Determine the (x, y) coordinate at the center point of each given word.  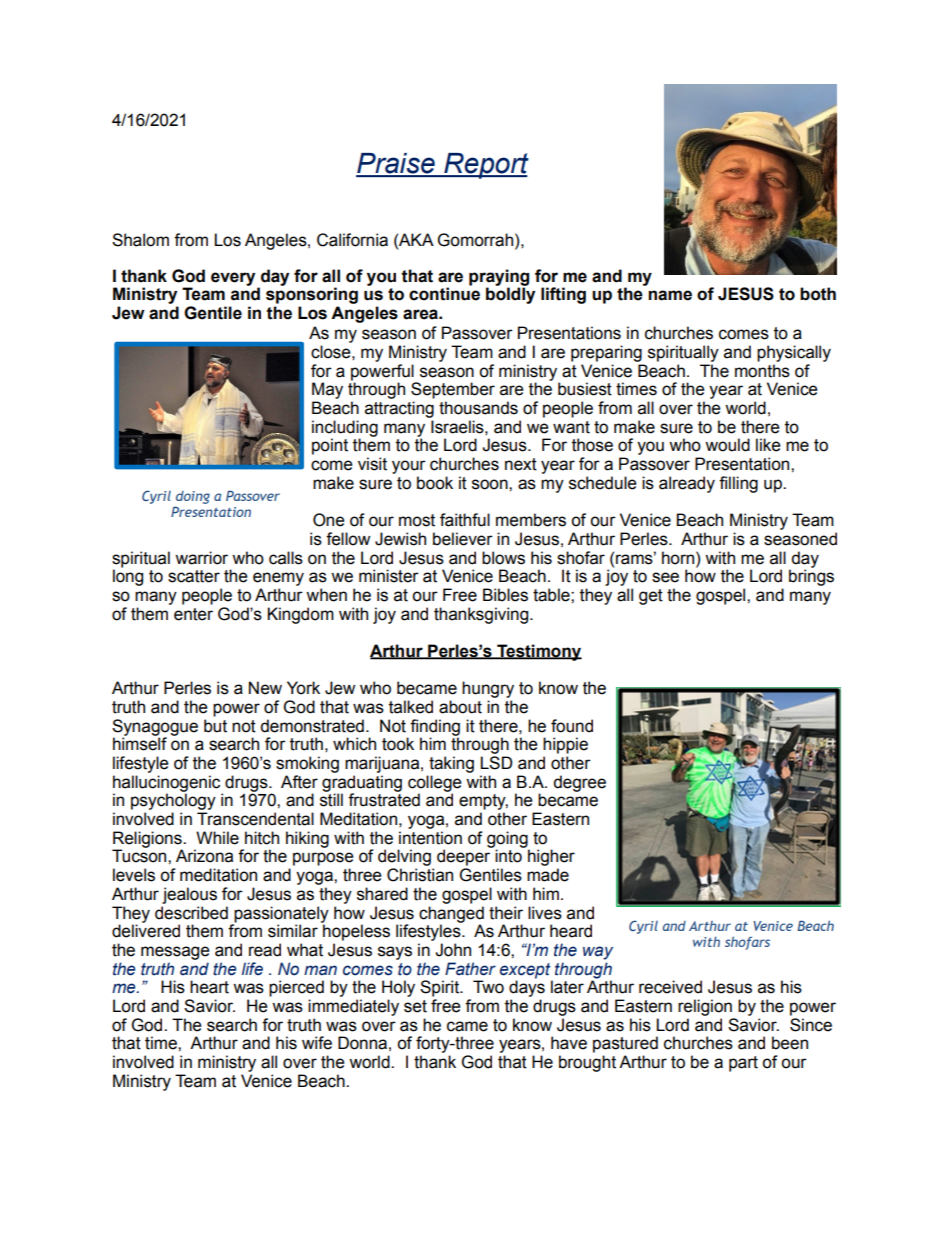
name (670, 295)
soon (491, 484)
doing (192, 499)
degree (579, 783)
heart (209, 987)
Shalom (140, 240)
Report (485, 166)
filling (738, 484)
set (415, 1006)
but (215, 726)
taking (451, 764)
